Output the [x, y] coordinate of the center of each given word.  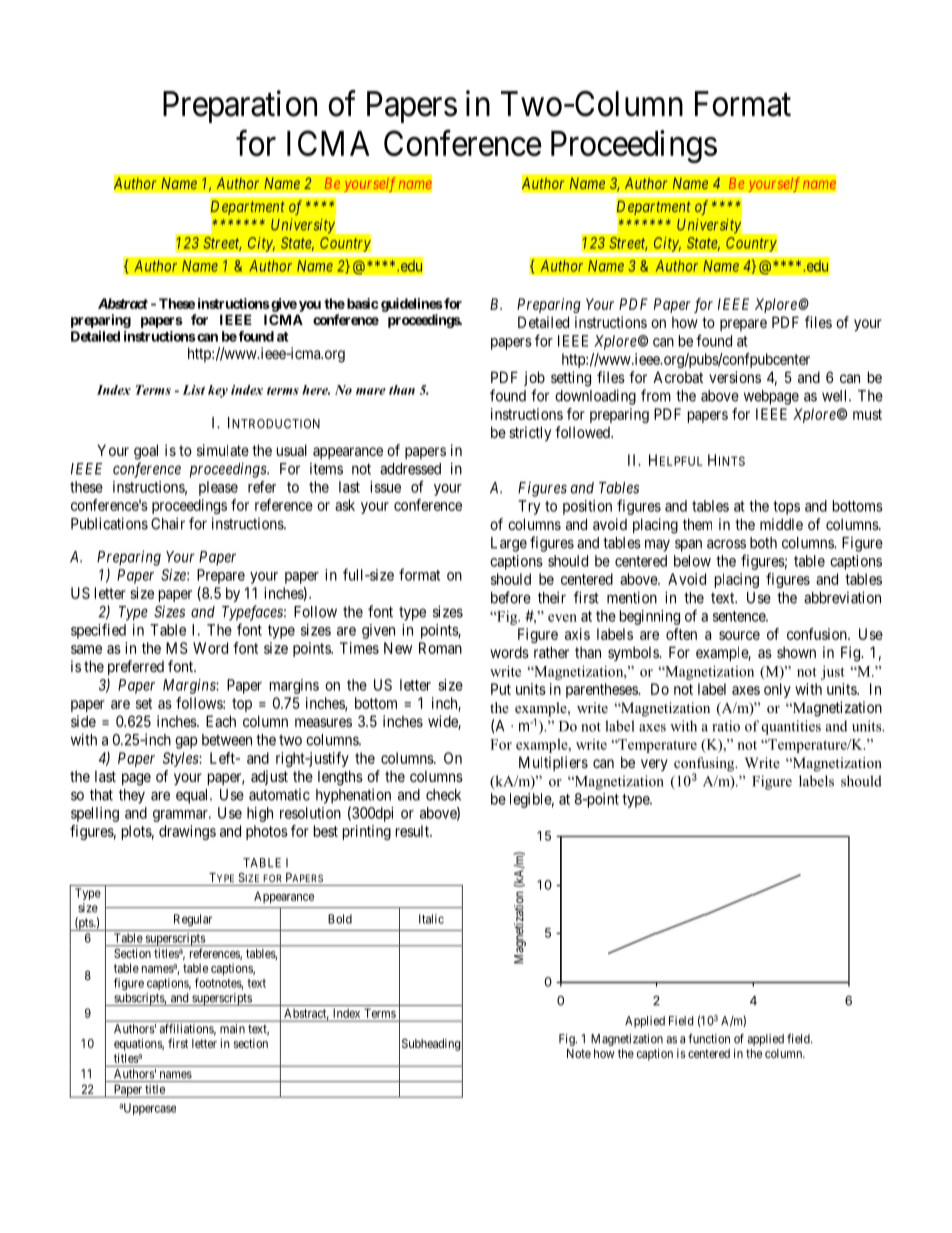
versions [735, 377]
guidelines [412, 305]
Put [501, 689]
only [777, 690]
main [232, 1028]
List [194, 390]
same [86, 649]
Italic [431, 919]
